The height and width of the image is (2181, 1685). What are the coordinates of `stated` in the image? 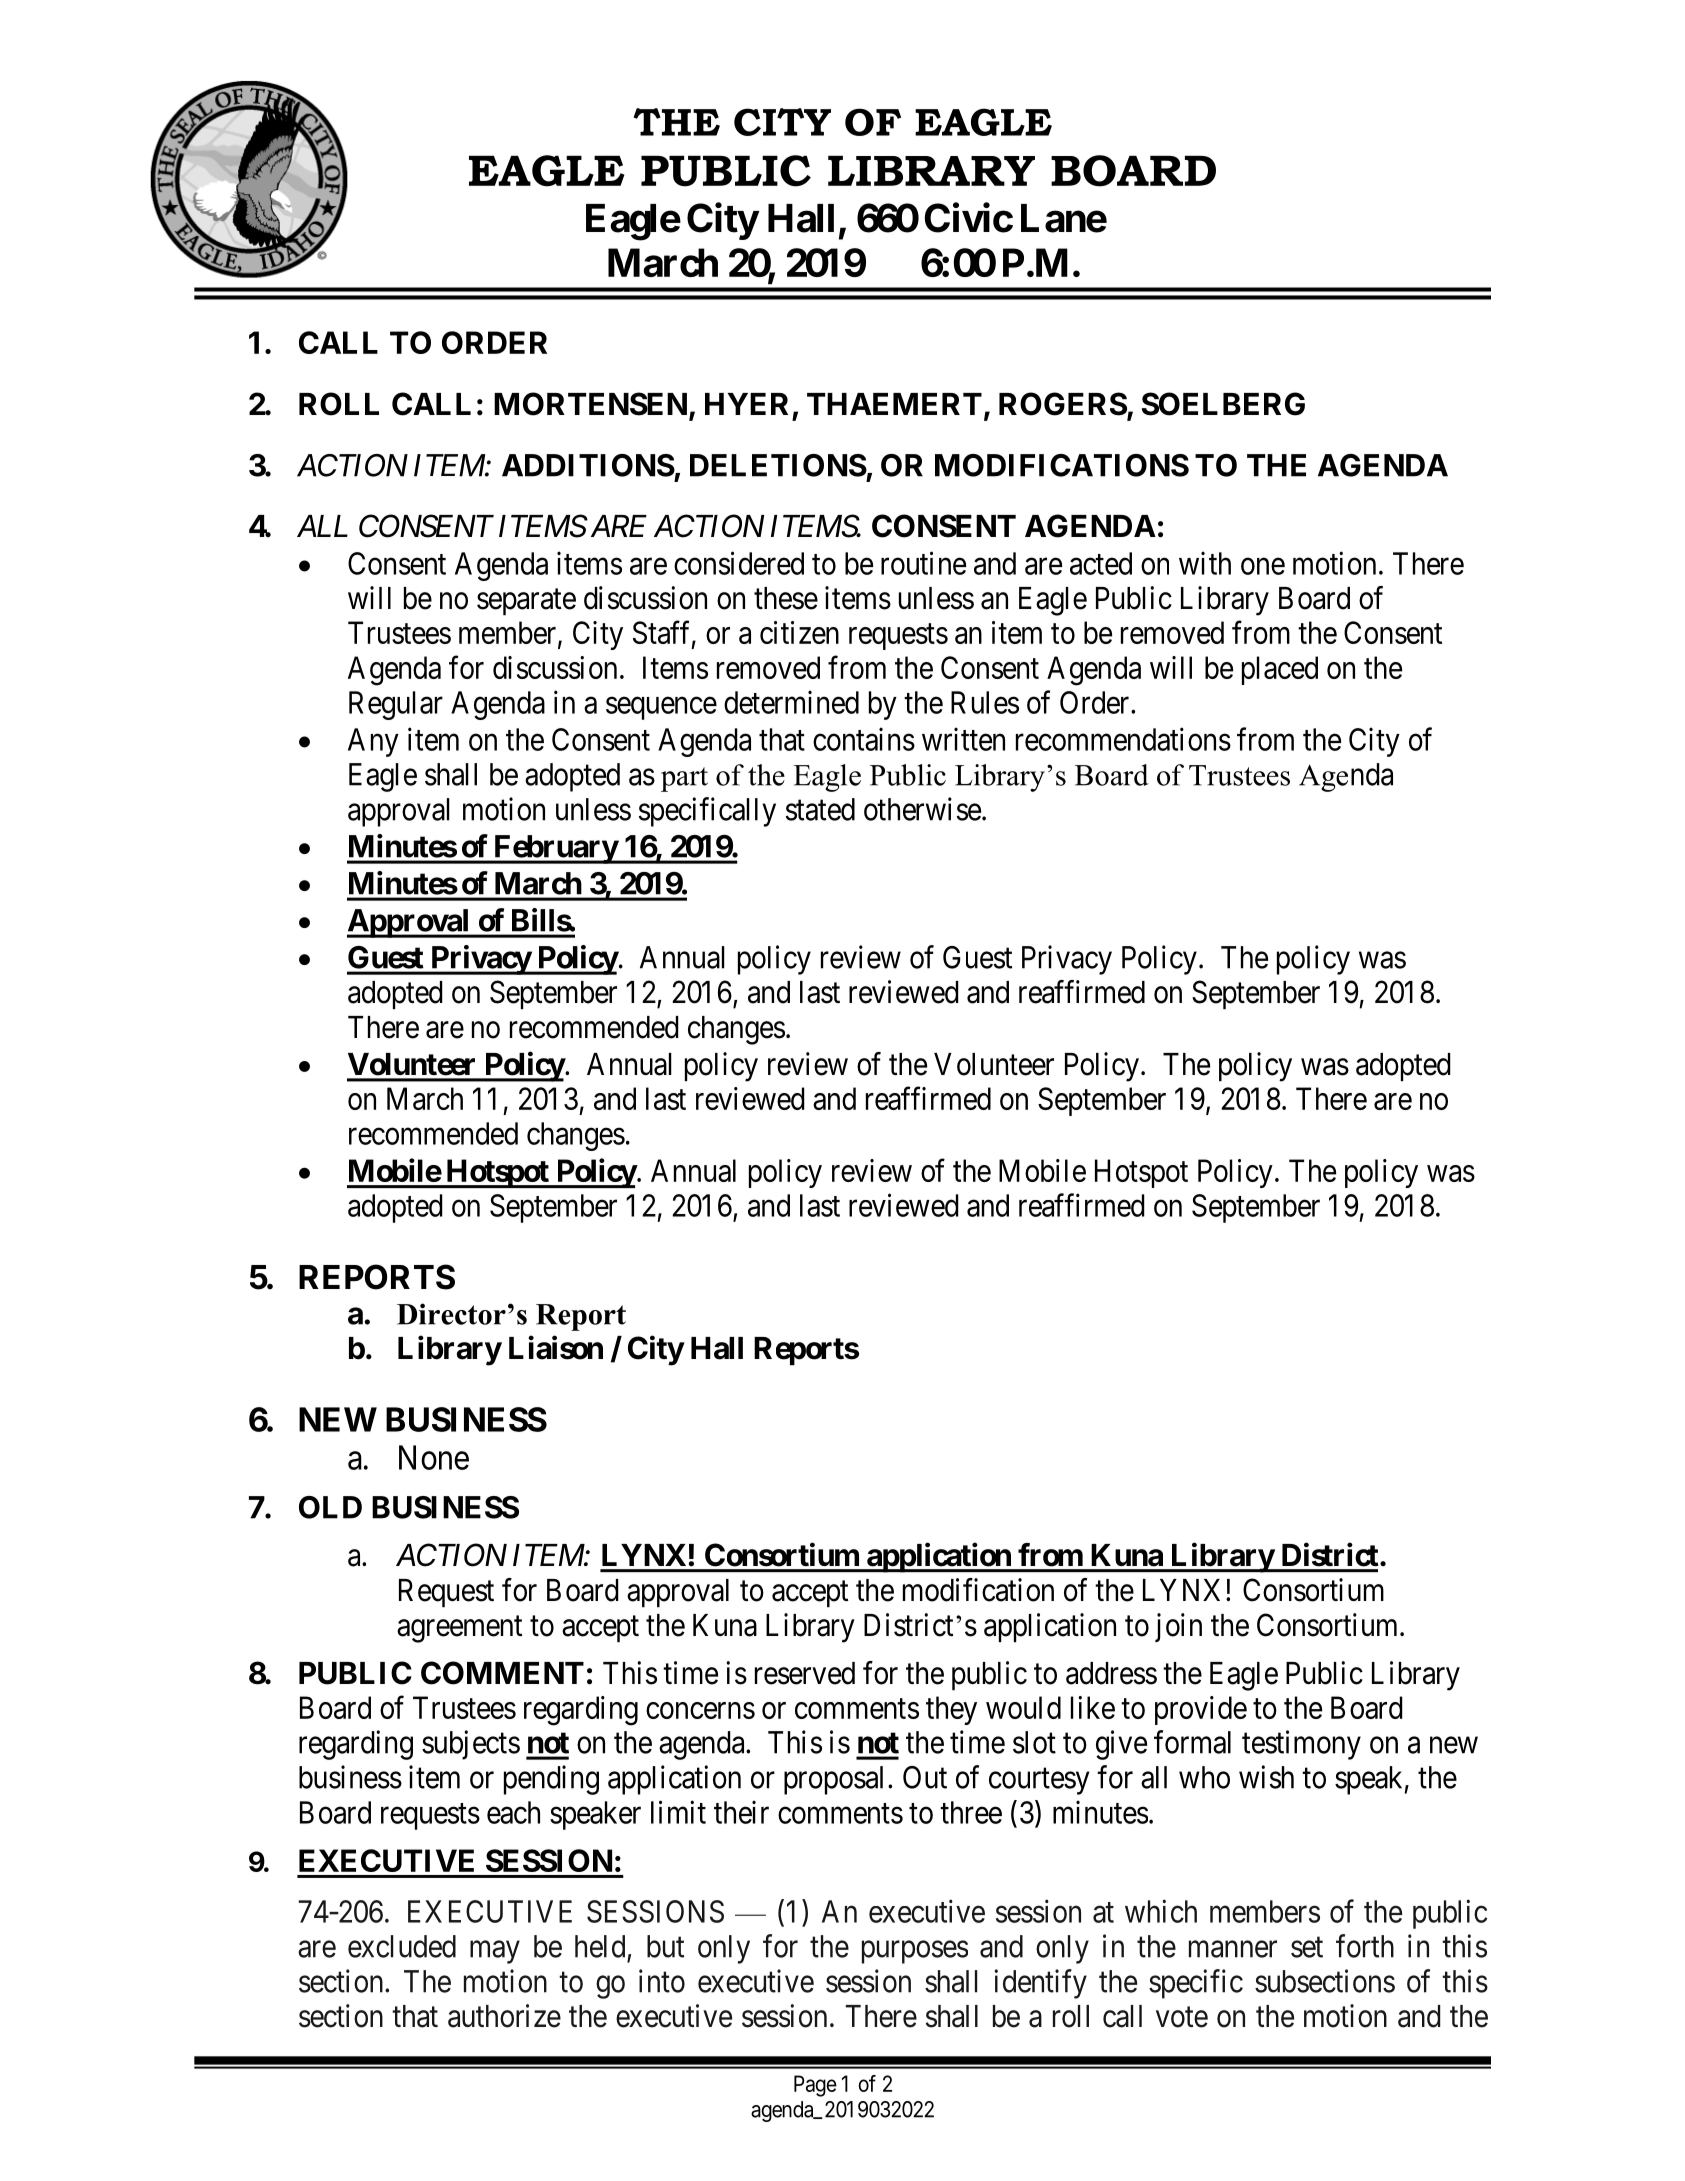 It's located at (820, 809).
